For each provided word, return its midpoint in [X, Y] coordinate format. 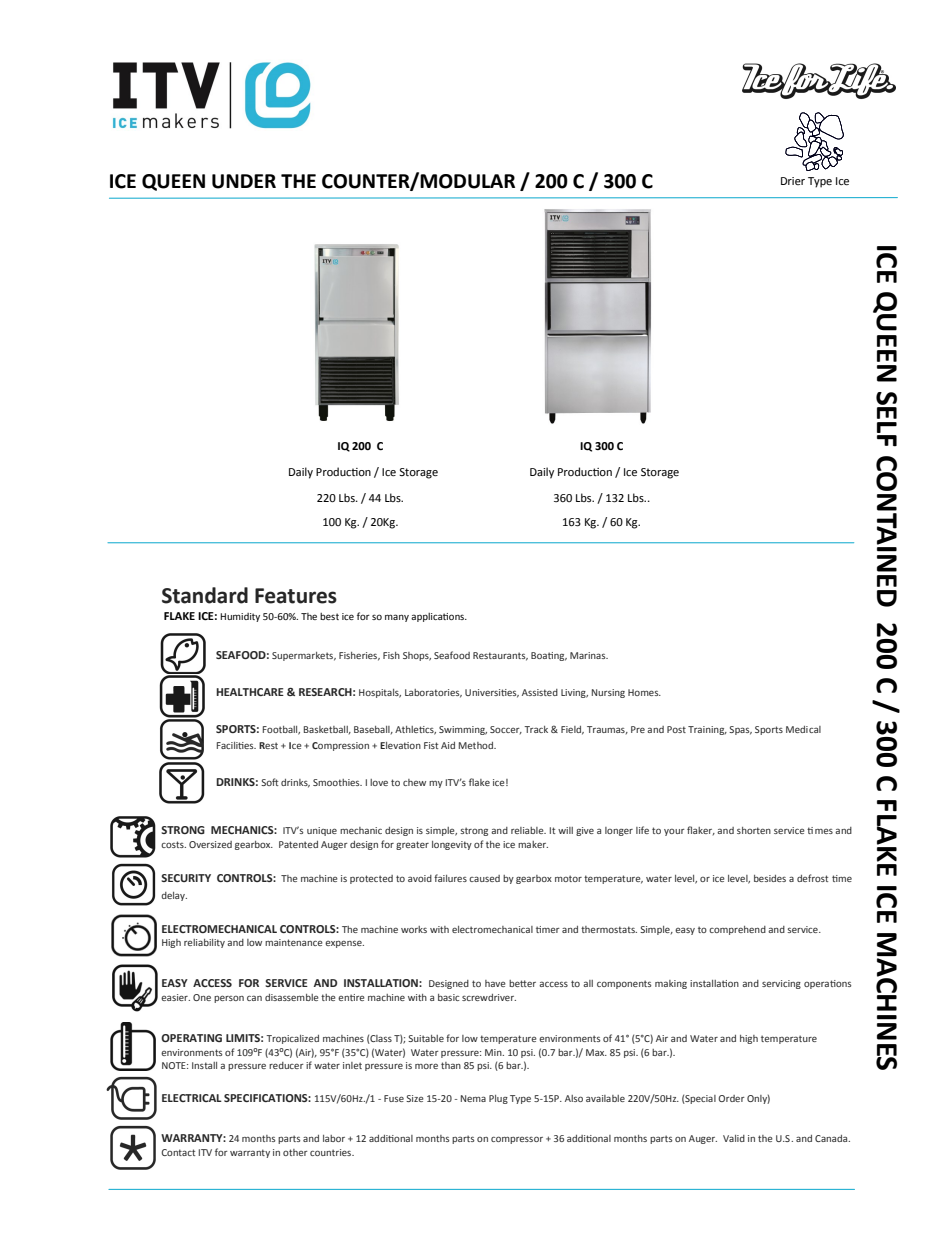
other [295, 1152]
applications [439, 617]
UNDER [244, 181]
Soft [270, 782]
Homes [644, 692]
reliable [528, 830]
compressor [517, 1140]
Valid [734, 1138]
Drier [793, 181]
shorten [754, 830]
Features [296, 596]
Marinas [589, 655]
